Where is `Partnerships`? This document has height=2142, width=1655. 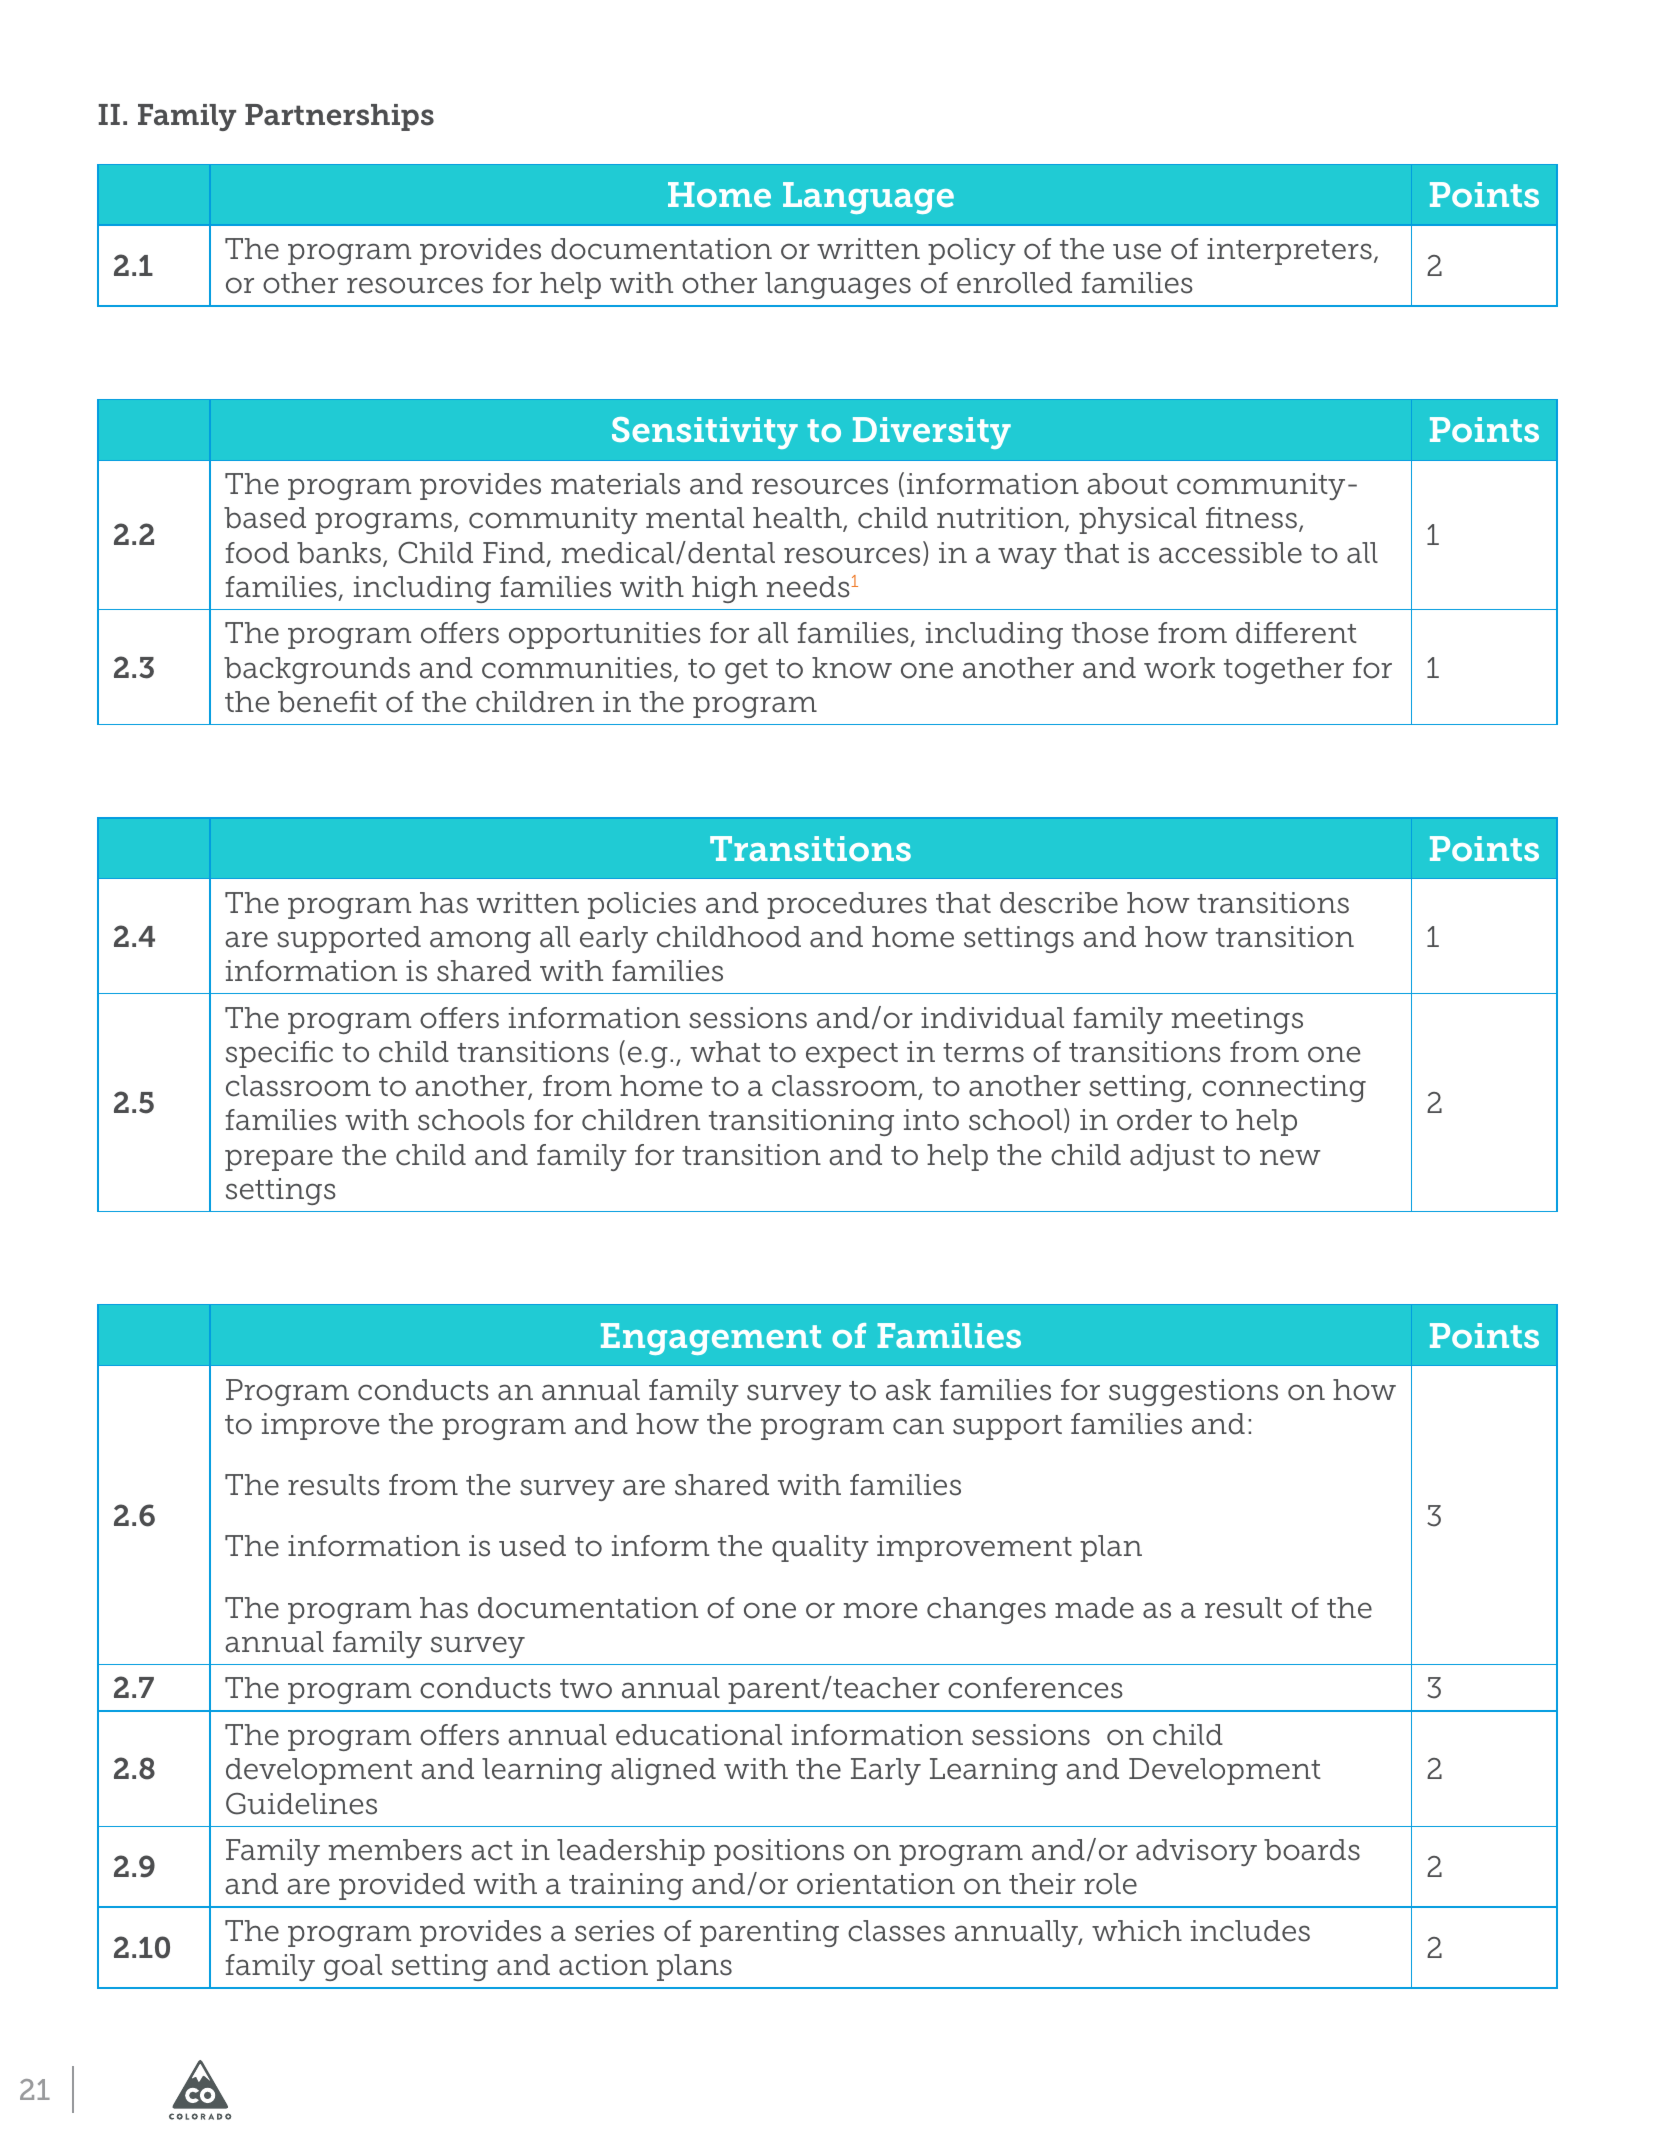
Partnerships is located at coordinates (339, 117).
